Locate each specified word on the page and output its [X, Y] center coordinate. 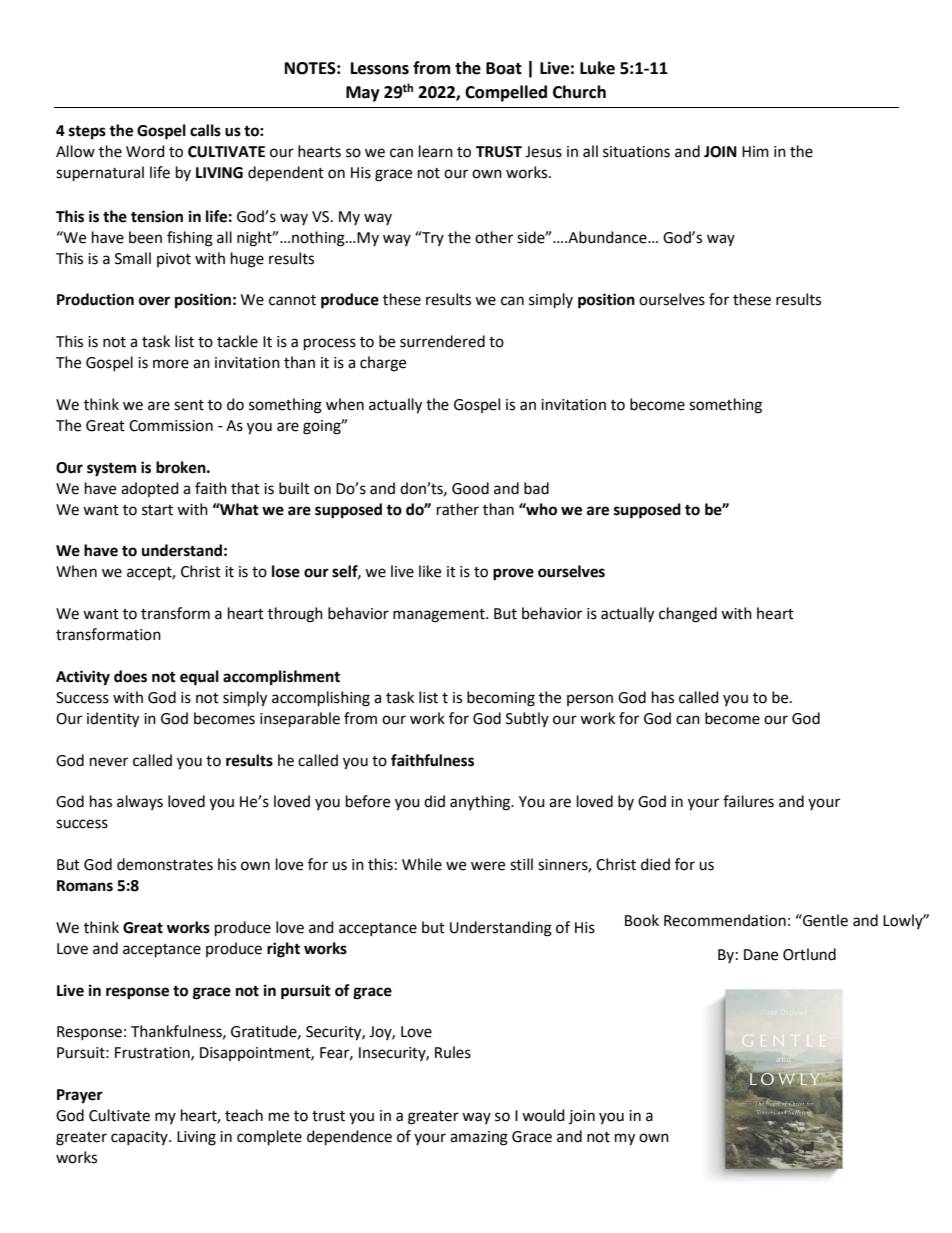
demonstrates [165, 864]
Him [755, 151]
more [171, 364]
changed [688, 615]
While [422, 864]
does [130, 676]
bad [536, 488]
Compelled [506, 93]
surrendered [442, 341]
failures [748, 801]
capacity [140, 1138]
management [440, 616]
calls [205, 130]
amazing [479, 1138]
